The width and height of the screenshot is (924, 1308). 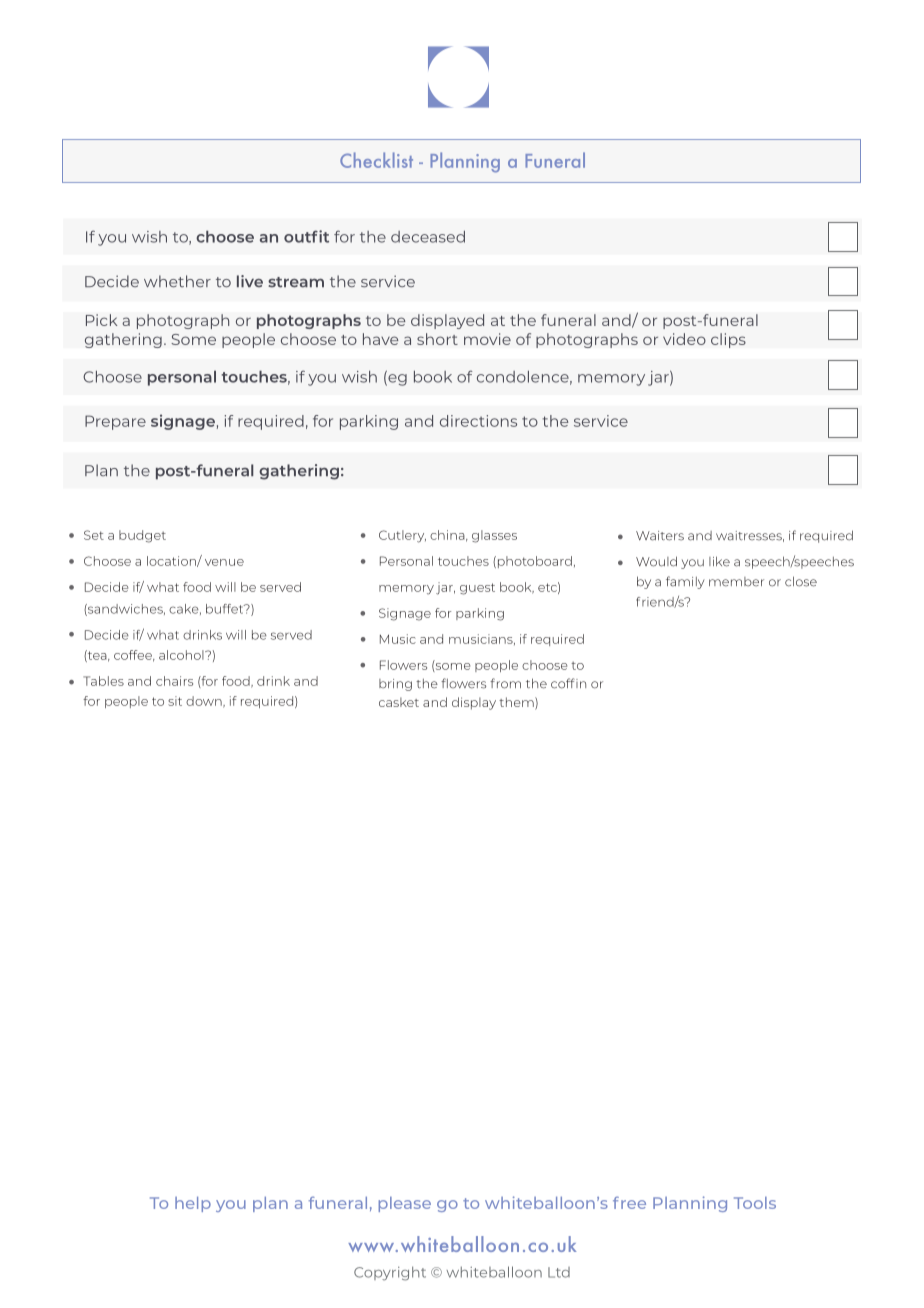 What do you see at coordinates (719, 561) in the screenshot?
I see `like` at bounding box center [719, 561].
